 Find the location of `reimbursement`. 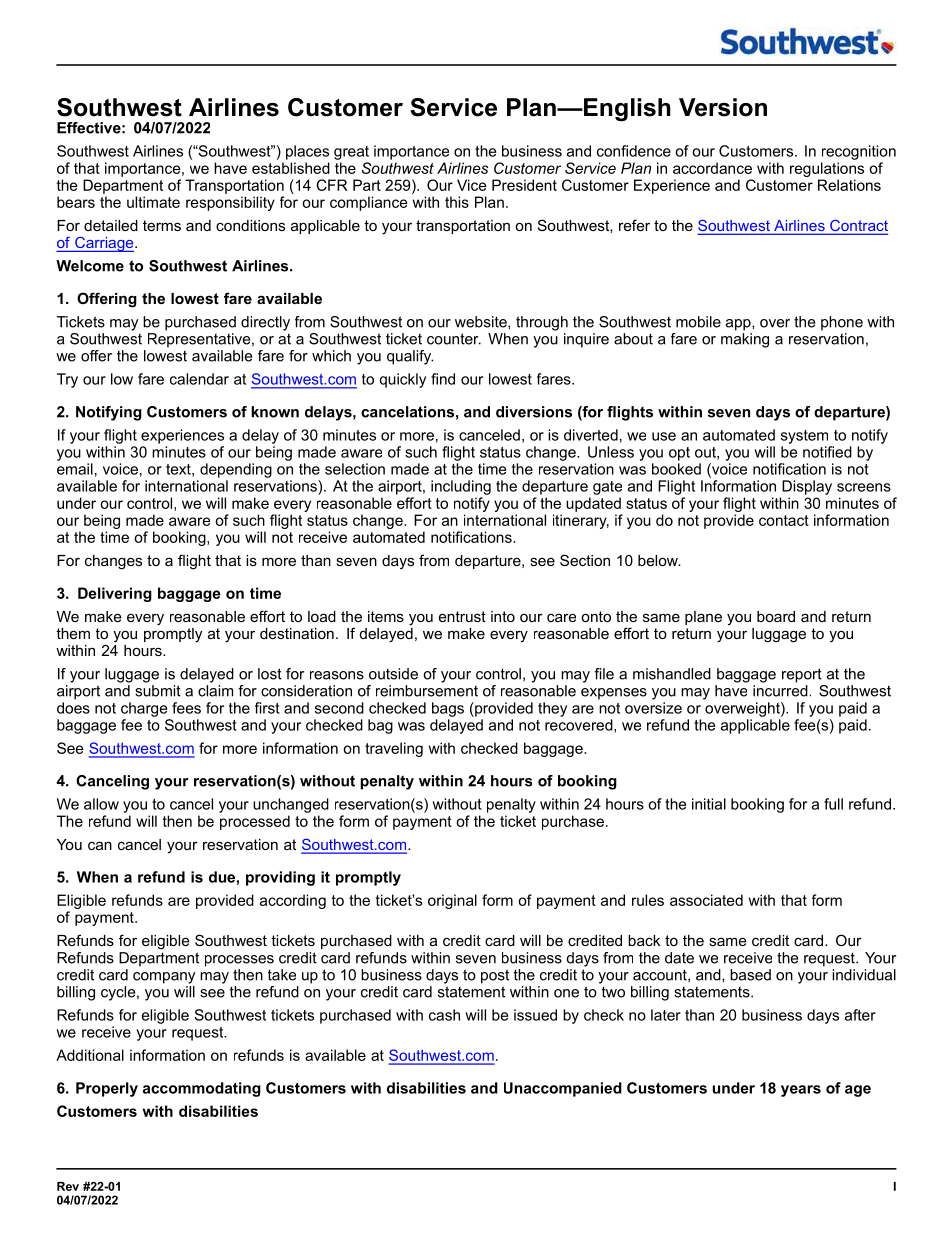

reimbursement is located at coordinates (427, 691).
